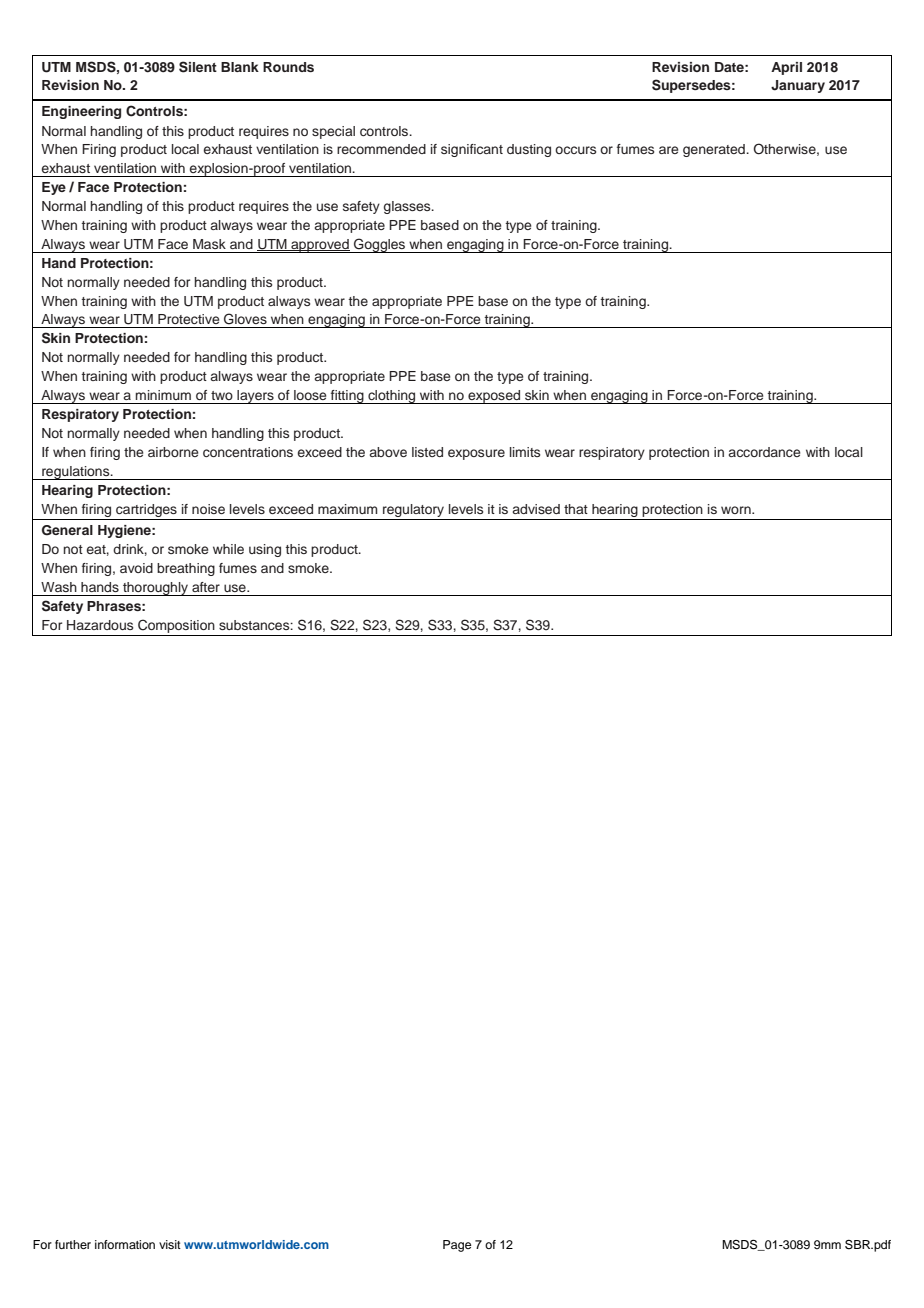 The width and height of the image is (924, 1308). Describe the element at coordinates (576, 509) in the image. I see `that` at that location.
